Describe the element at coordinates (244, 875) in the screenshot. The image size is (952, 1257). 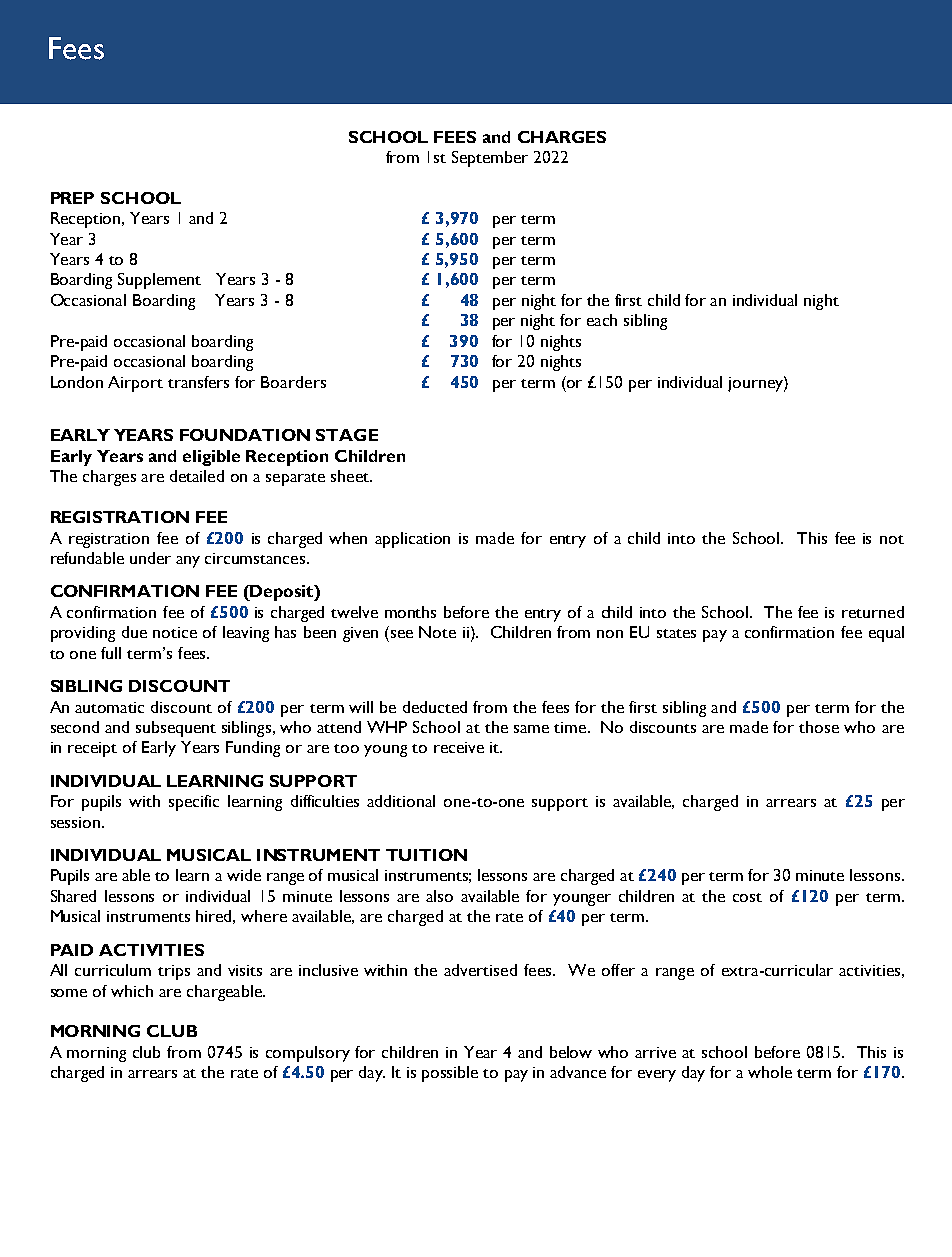
I see `wide` at that location.
